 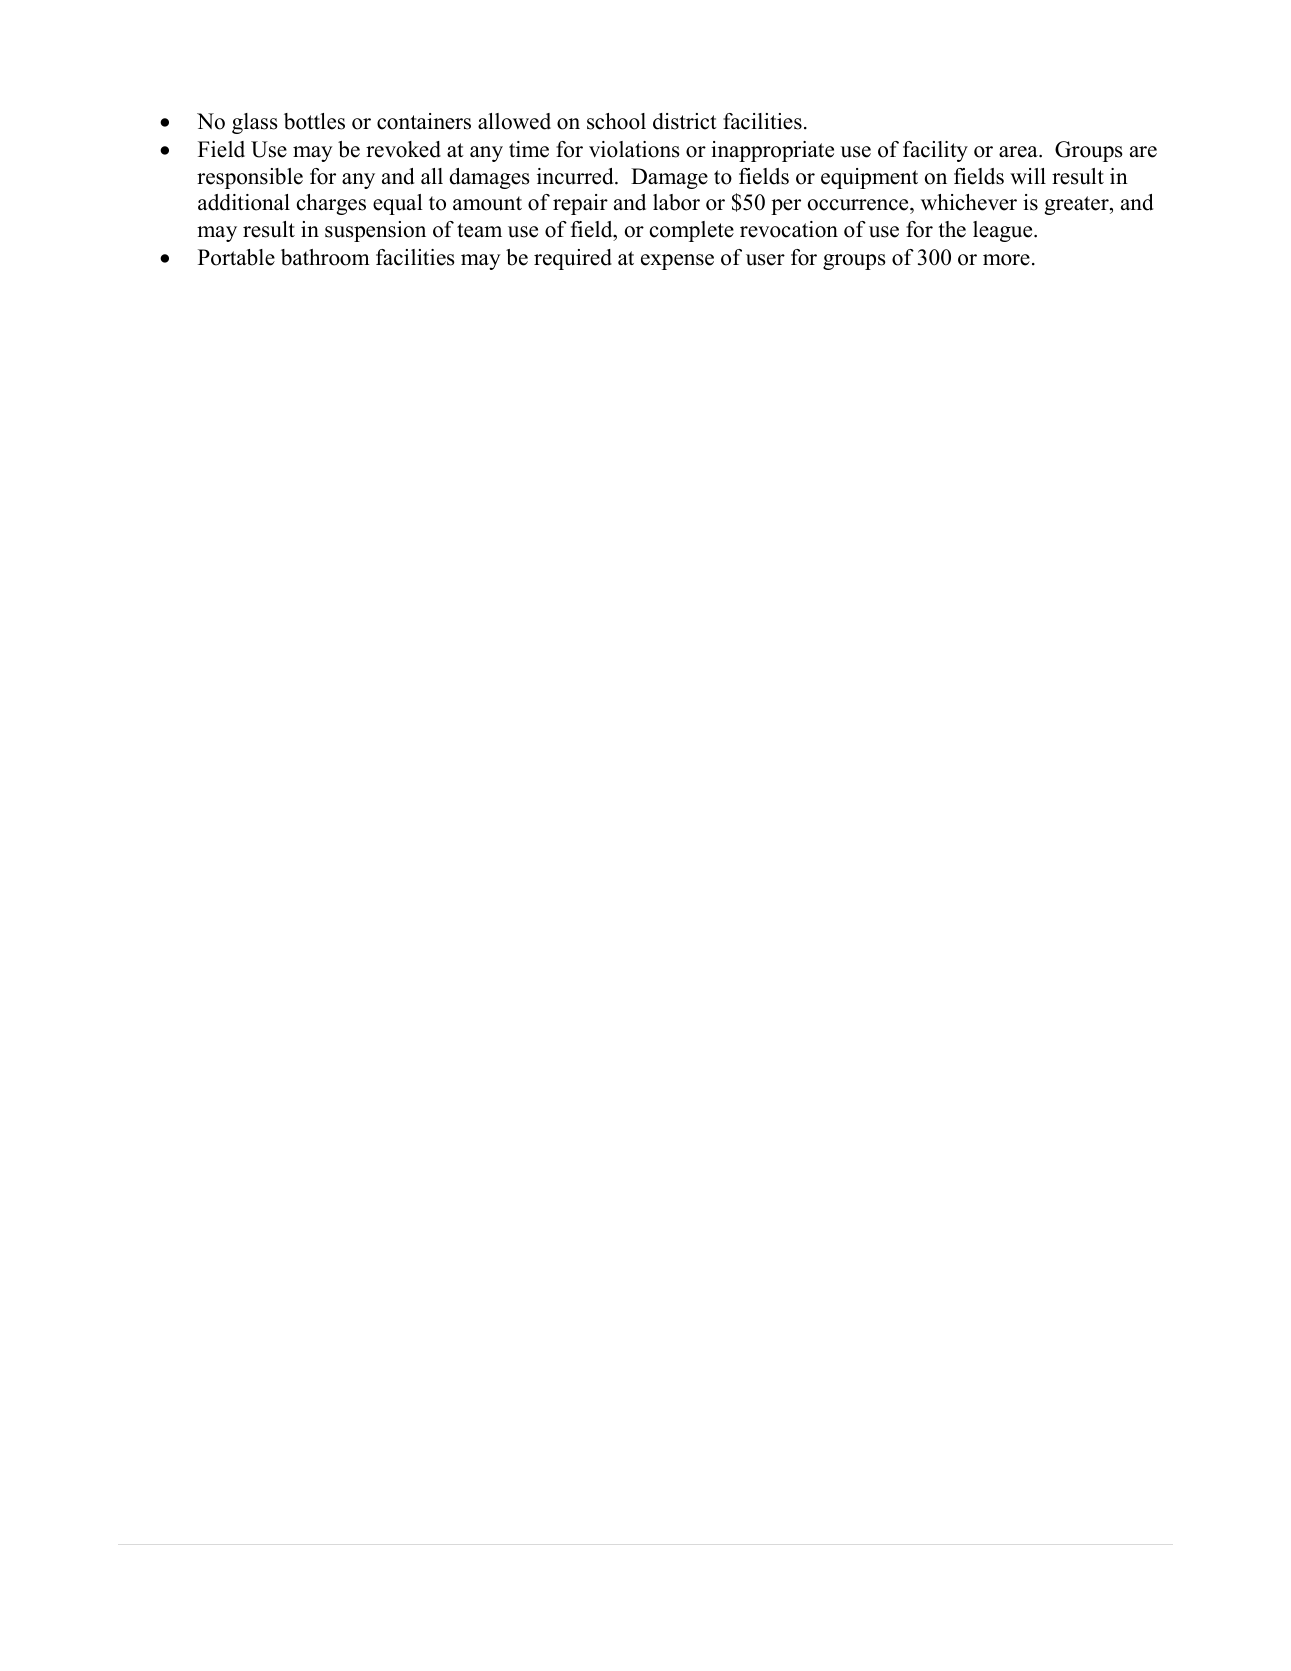 I want to click on district, so click(x=685, y=121).
